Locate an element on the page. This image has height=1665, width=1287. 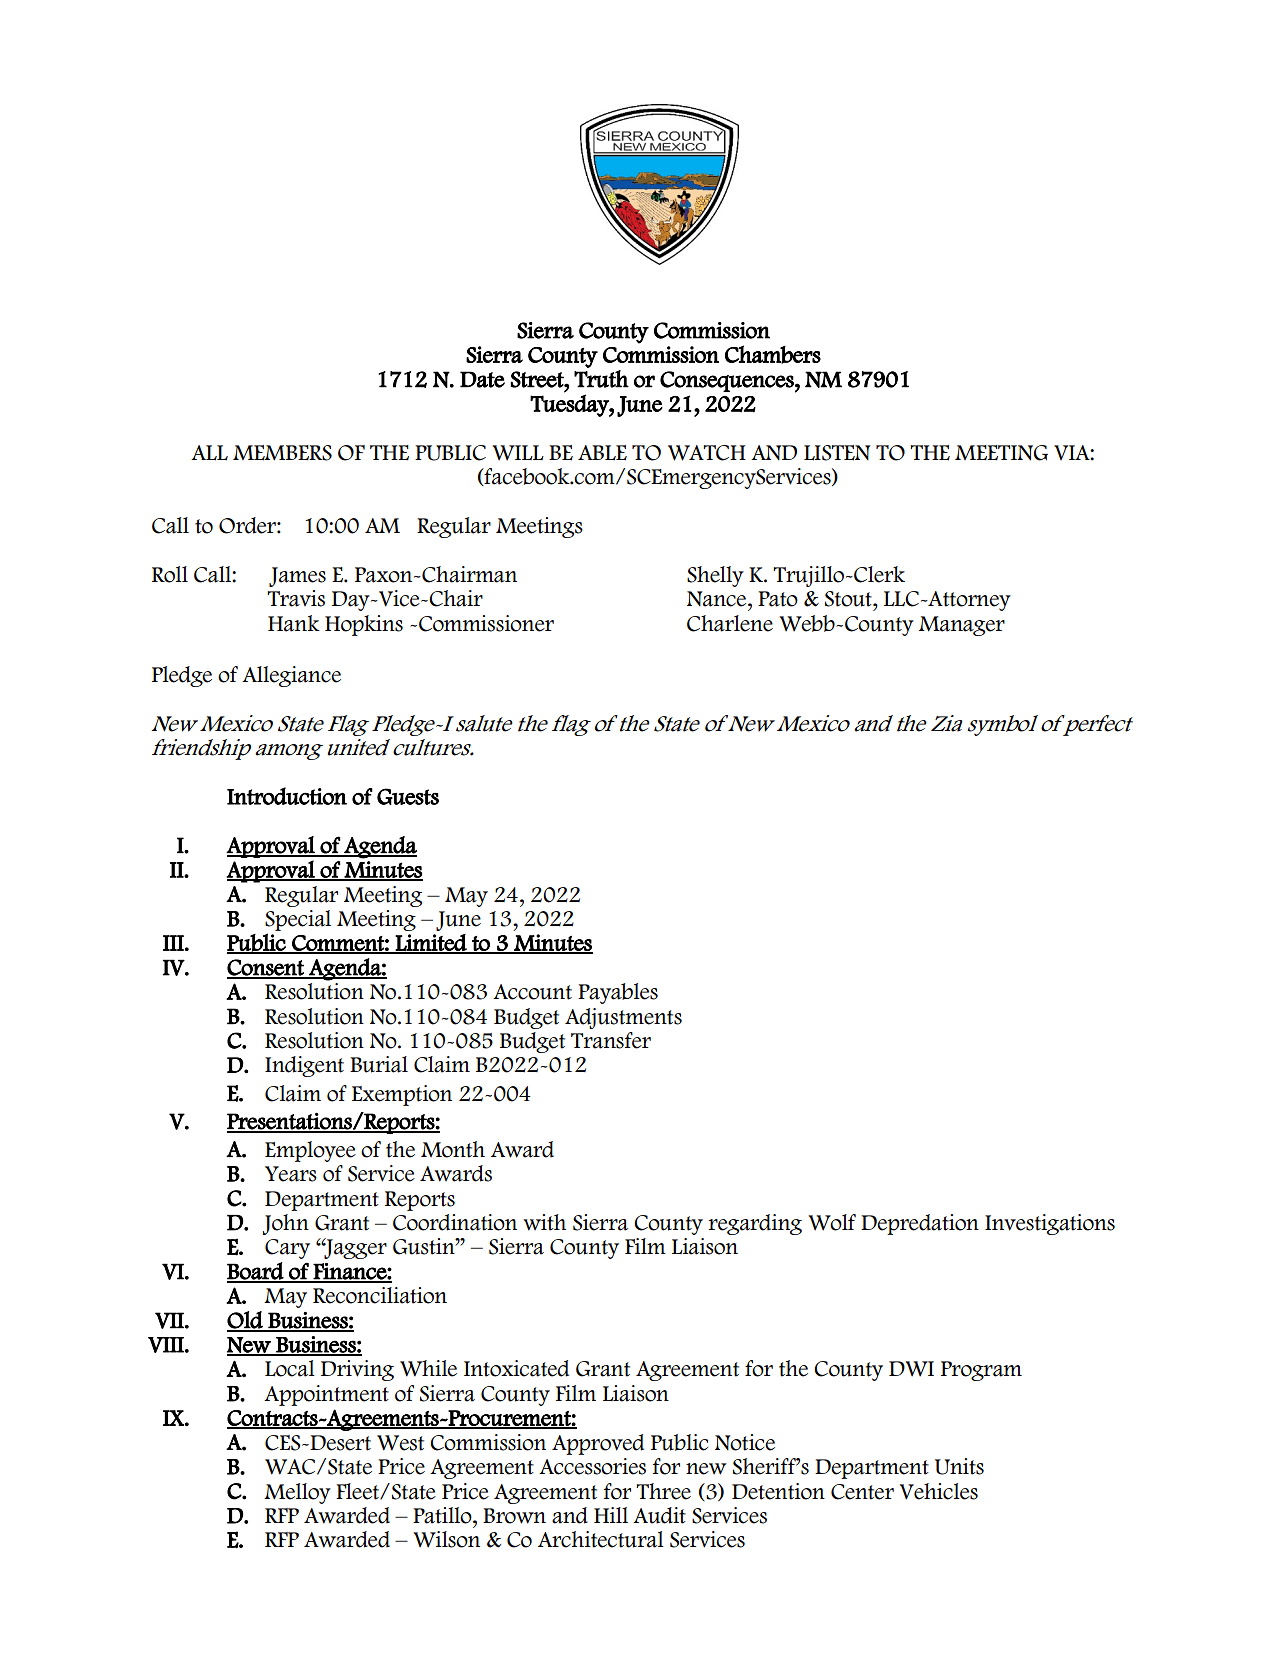
Hill is located at coordinates (611, 1515).
